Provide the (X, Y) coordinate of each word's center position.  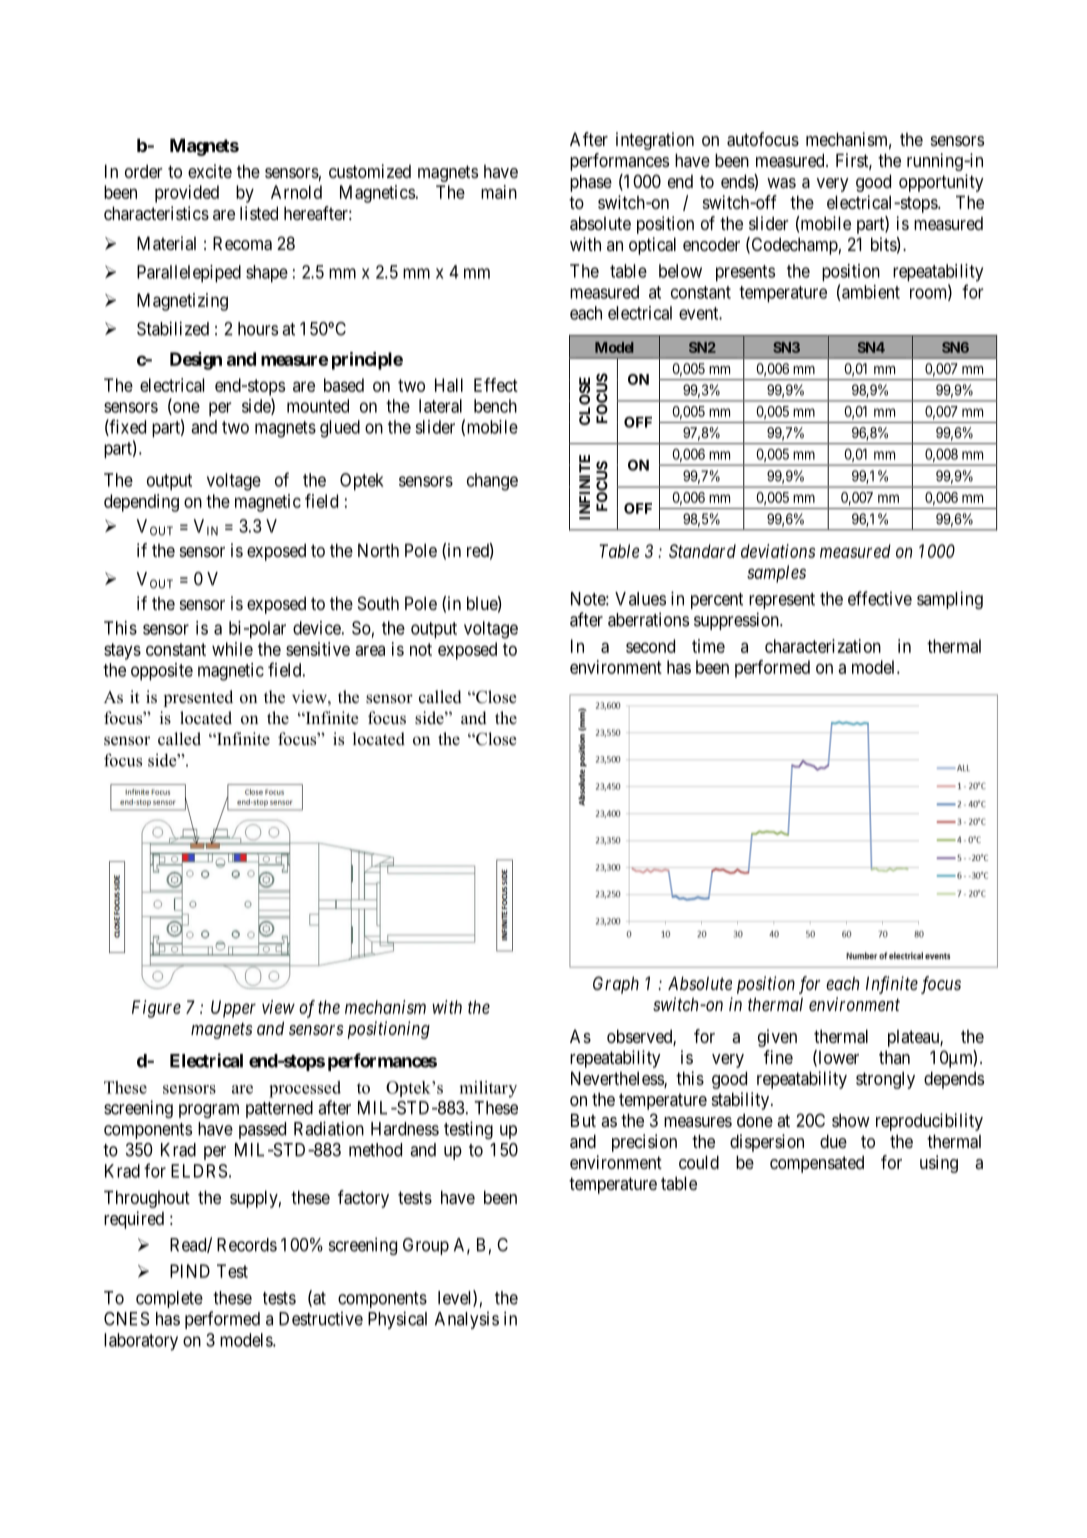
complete (169, 1299)
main (499, 192)
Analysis (467, 1320)
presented (198, 698)
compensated (817, 1164)
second (650, 646)
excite (210, 171)
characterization (823, 646)
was (781, 183)
